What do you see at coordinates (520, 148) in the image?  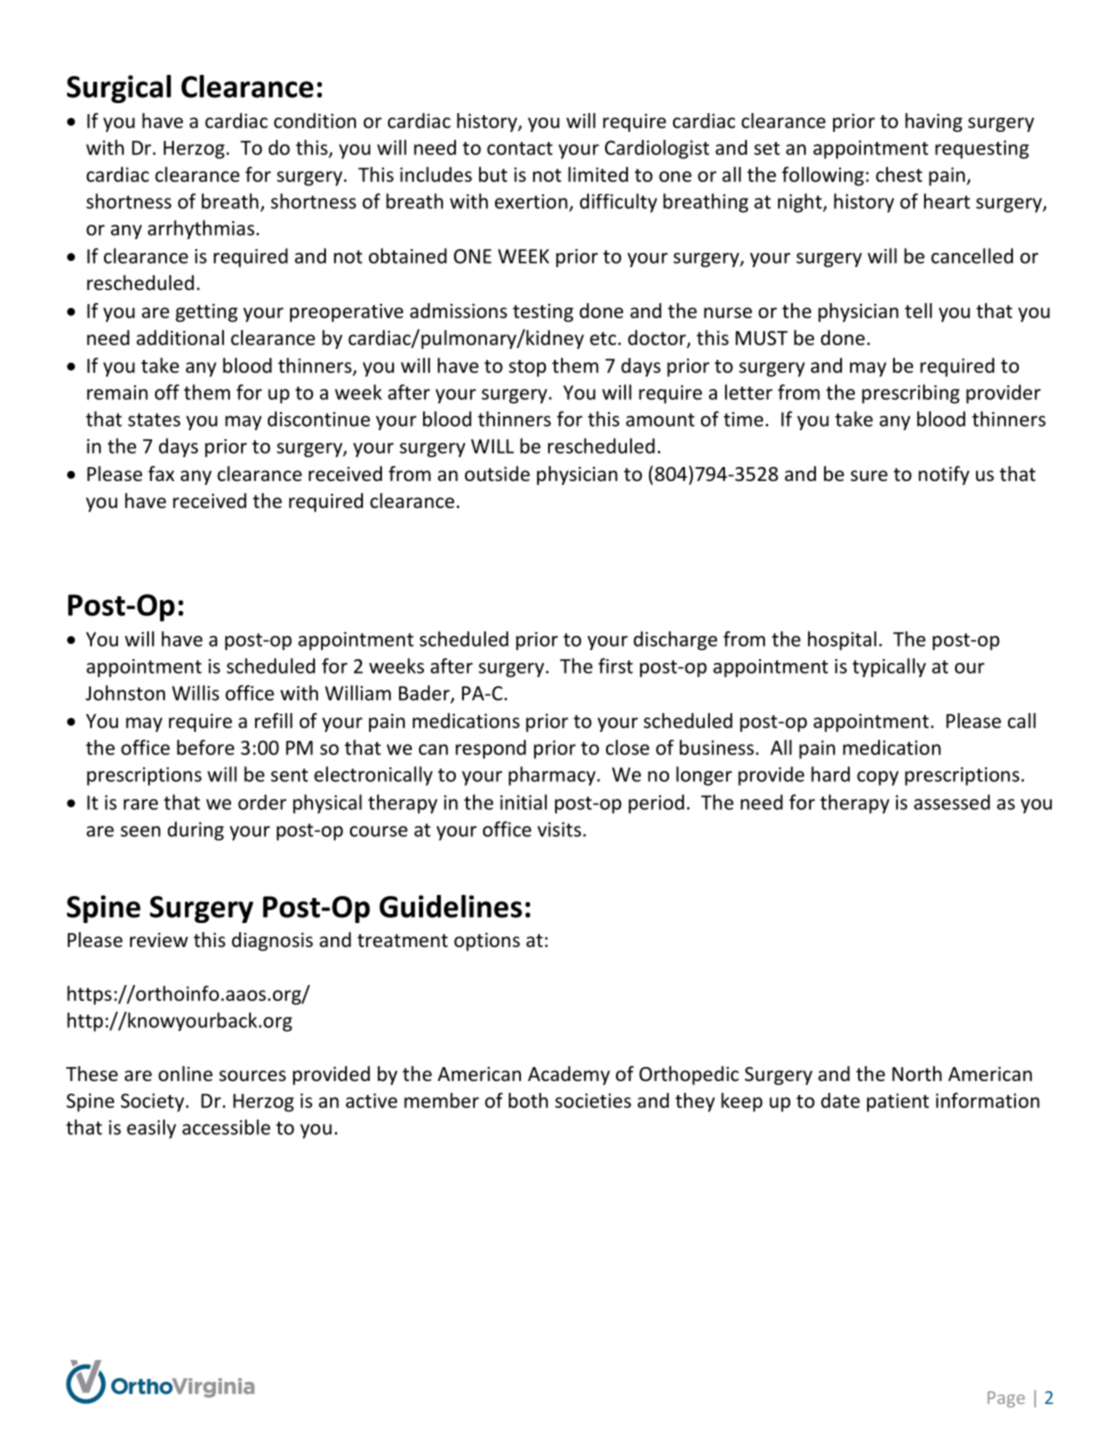 I see `contact` at bounding box center [520, 148].
